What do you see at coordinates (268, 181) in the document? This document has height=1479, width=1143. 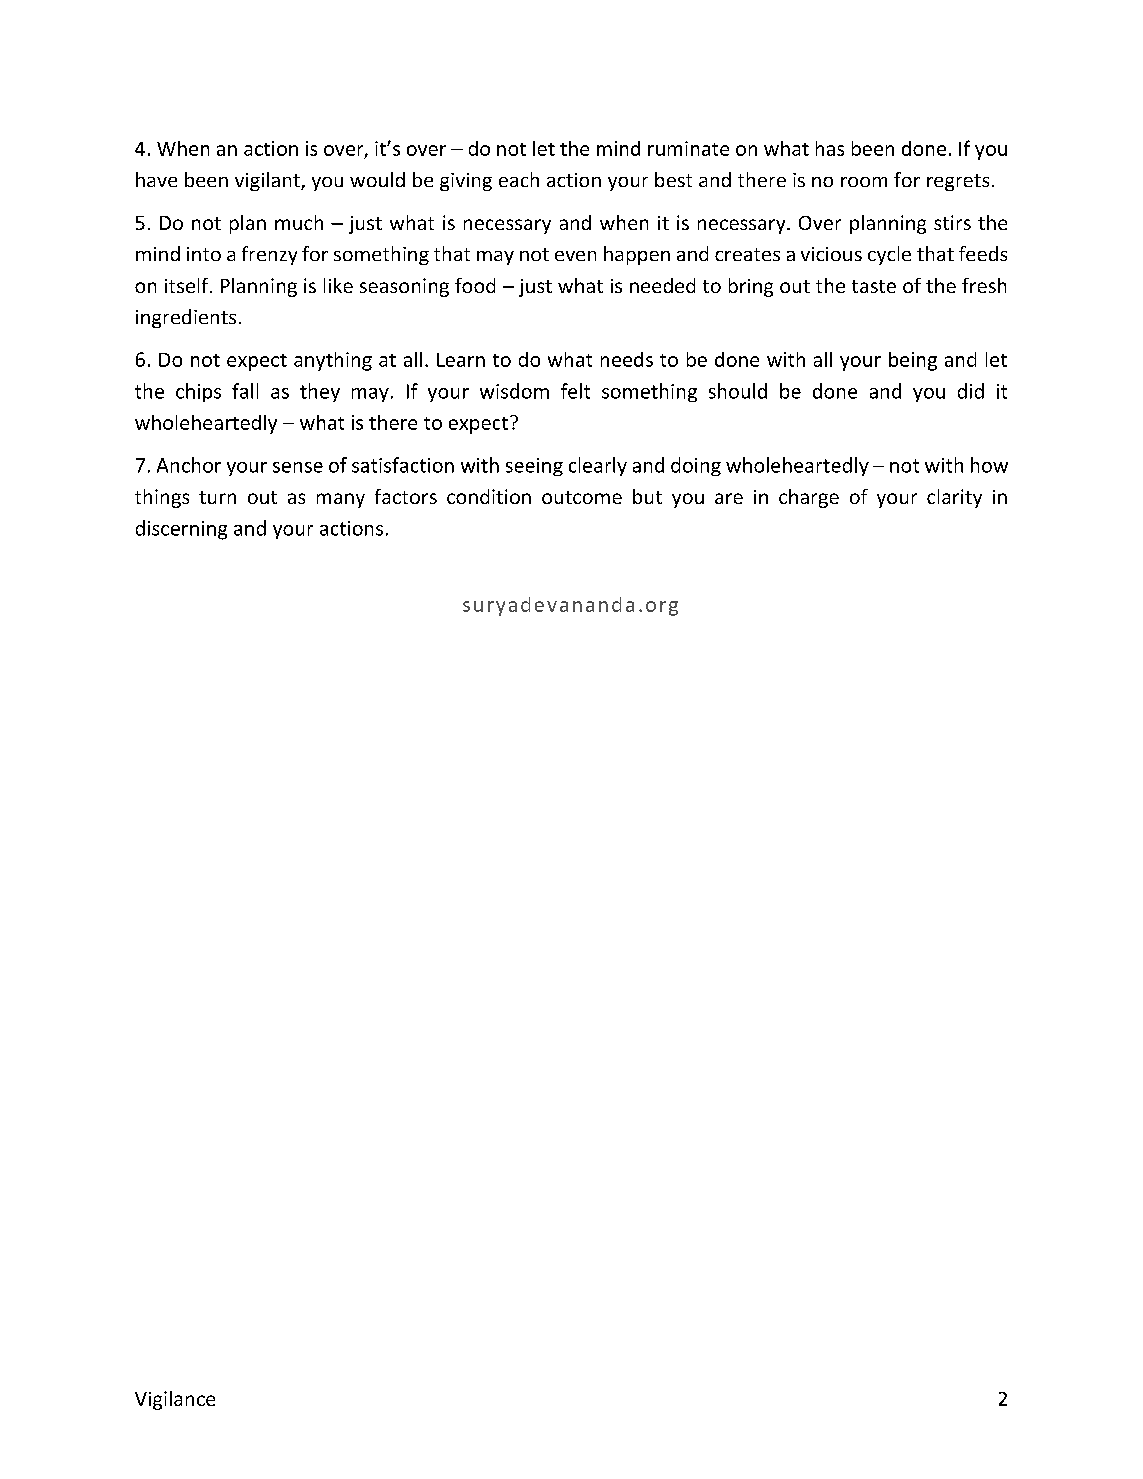 I see `vigilant` at bounding box center [268, 181].
